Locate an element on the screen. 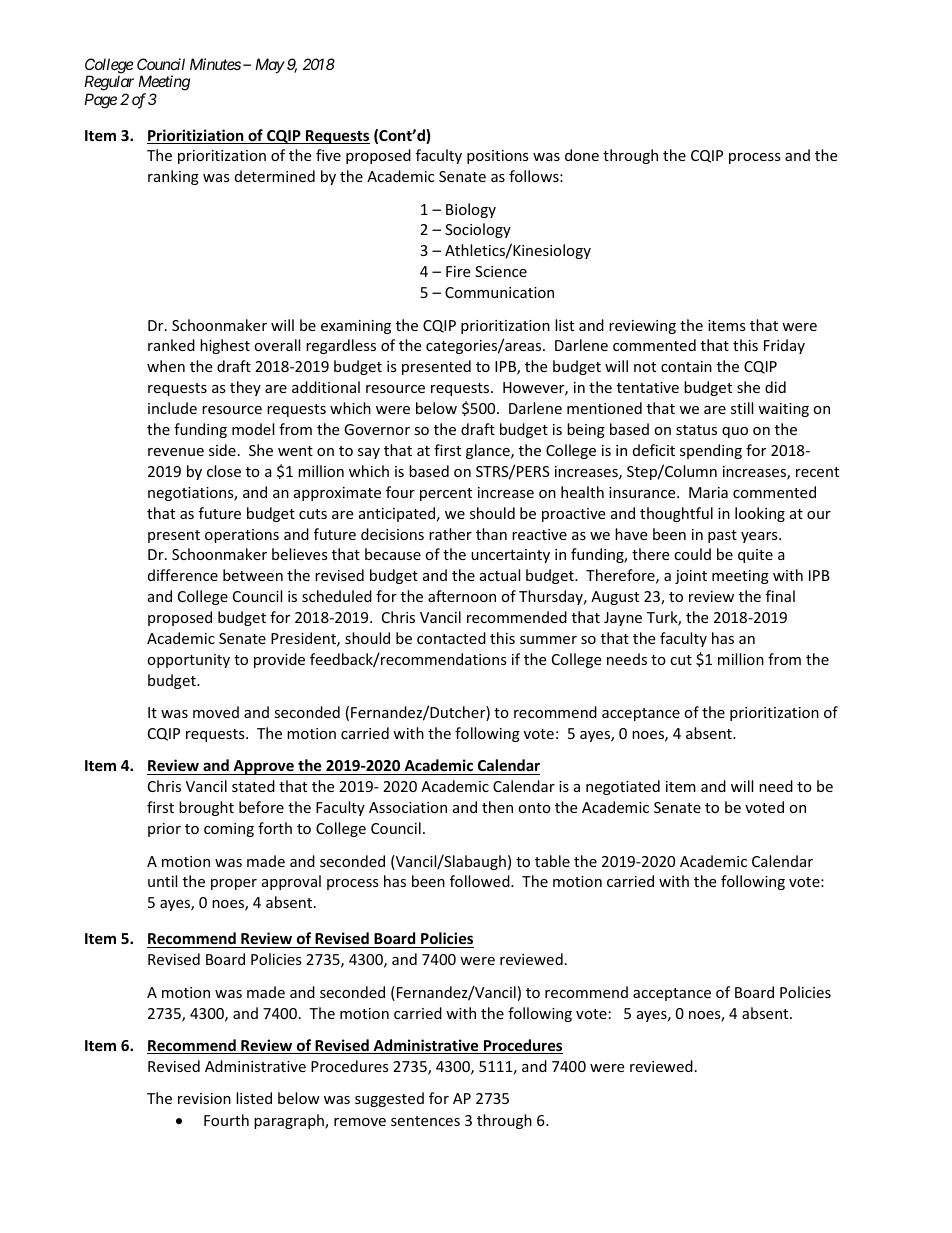  done is located at coordinates (582, 155).
